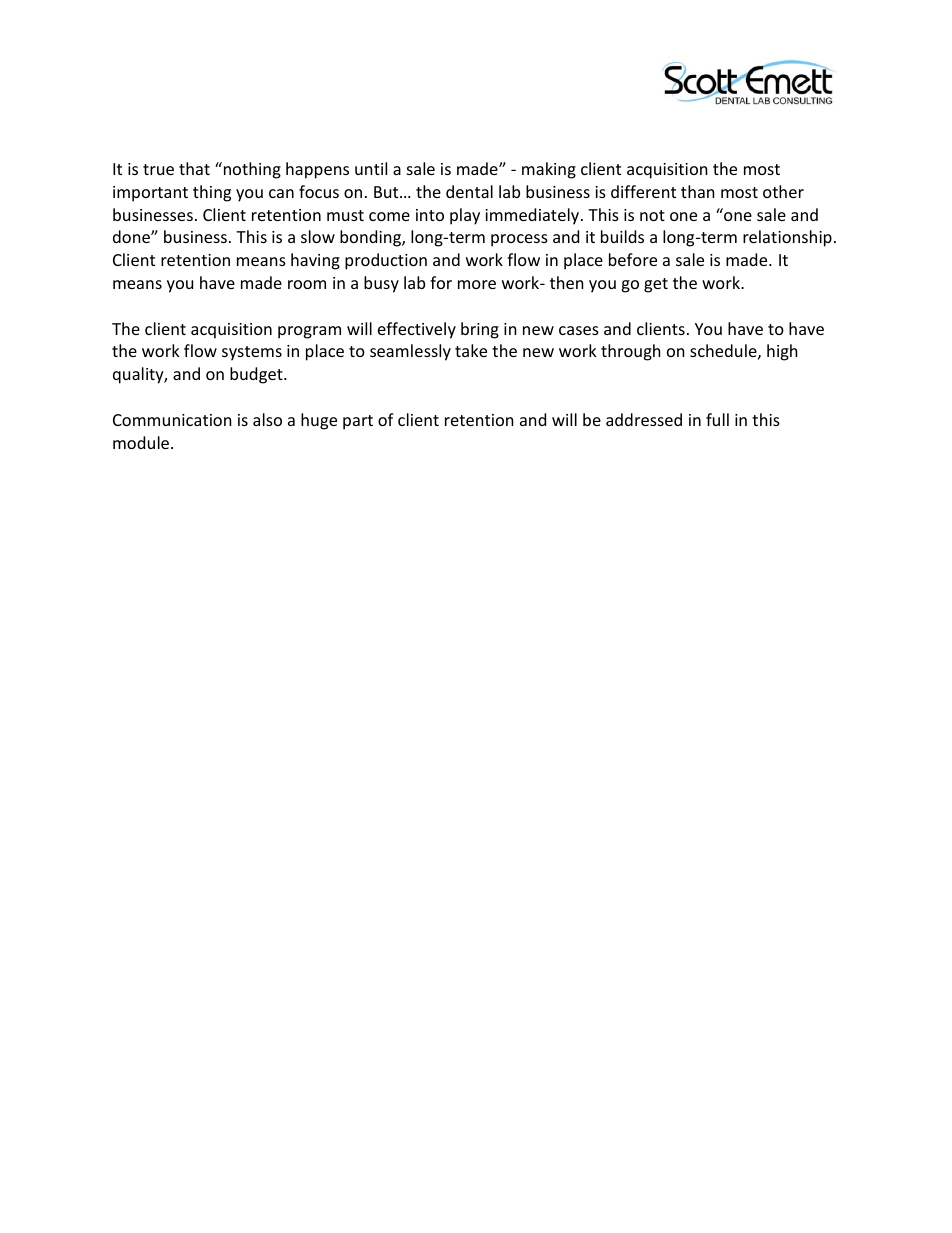 The image size is (952, 1233). I want to click on more, so click(477, 284).
